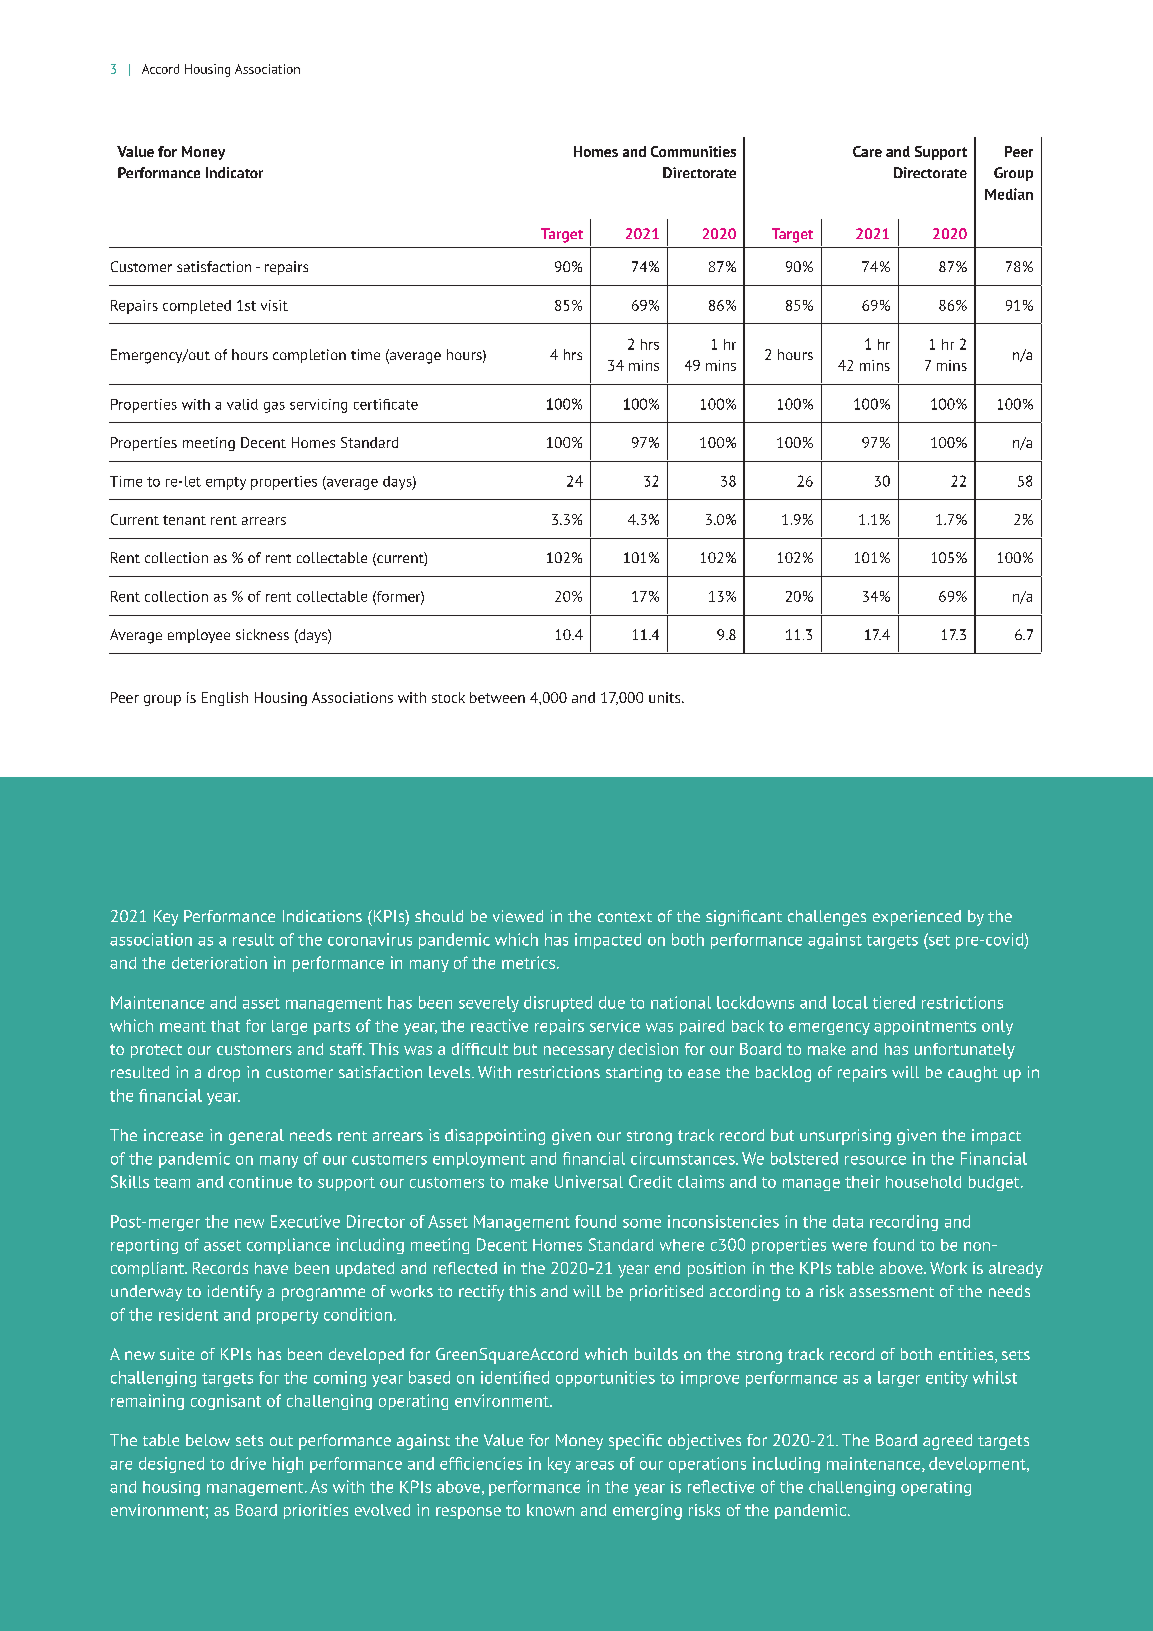  What do you see at coordinates (867, 151) in the screenshot?
I see `Care` at bounding box center [867, 151].
